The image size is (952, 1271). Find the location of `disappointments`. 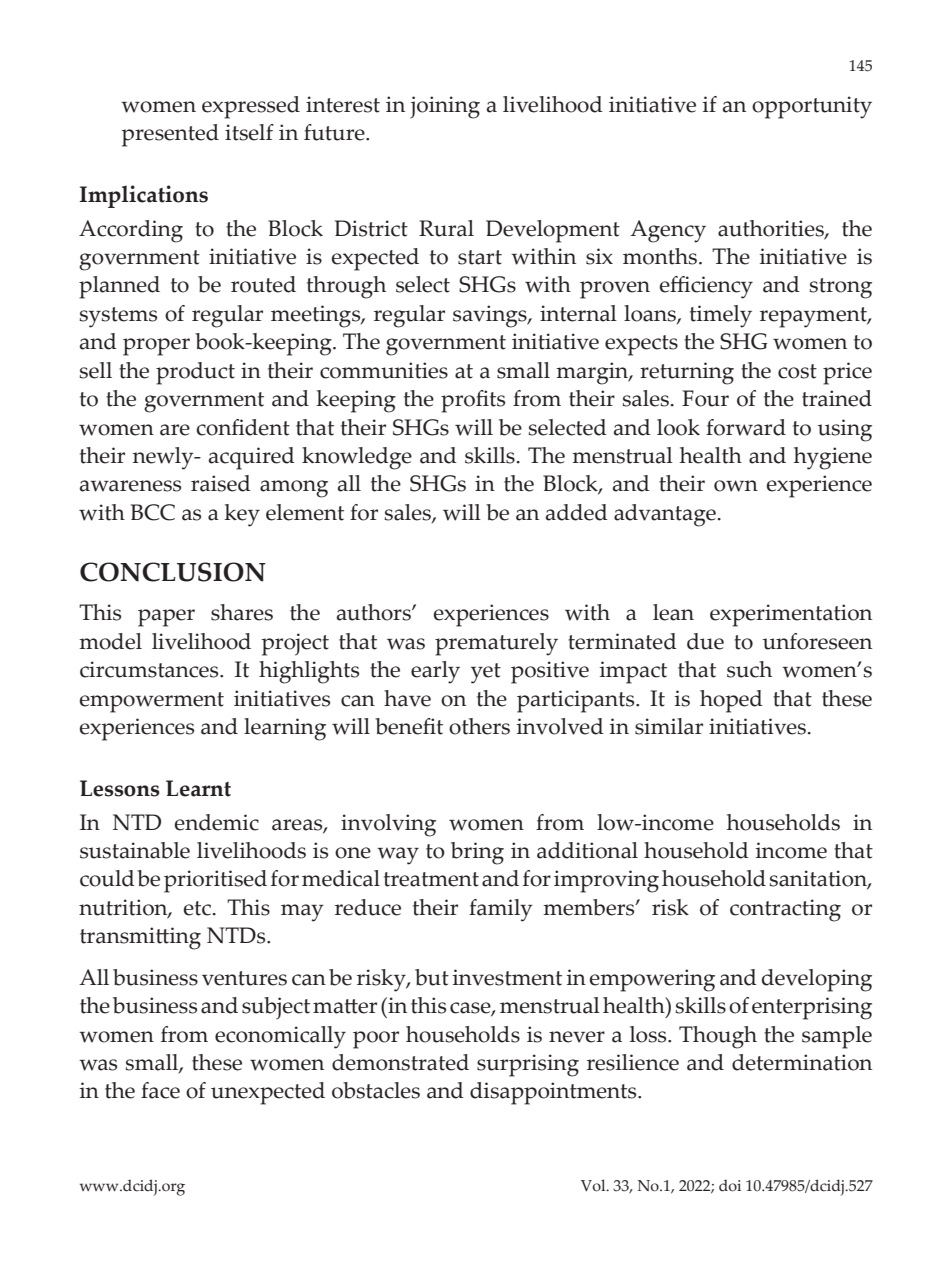

disappointments is located at coordinates (554, 1093).
